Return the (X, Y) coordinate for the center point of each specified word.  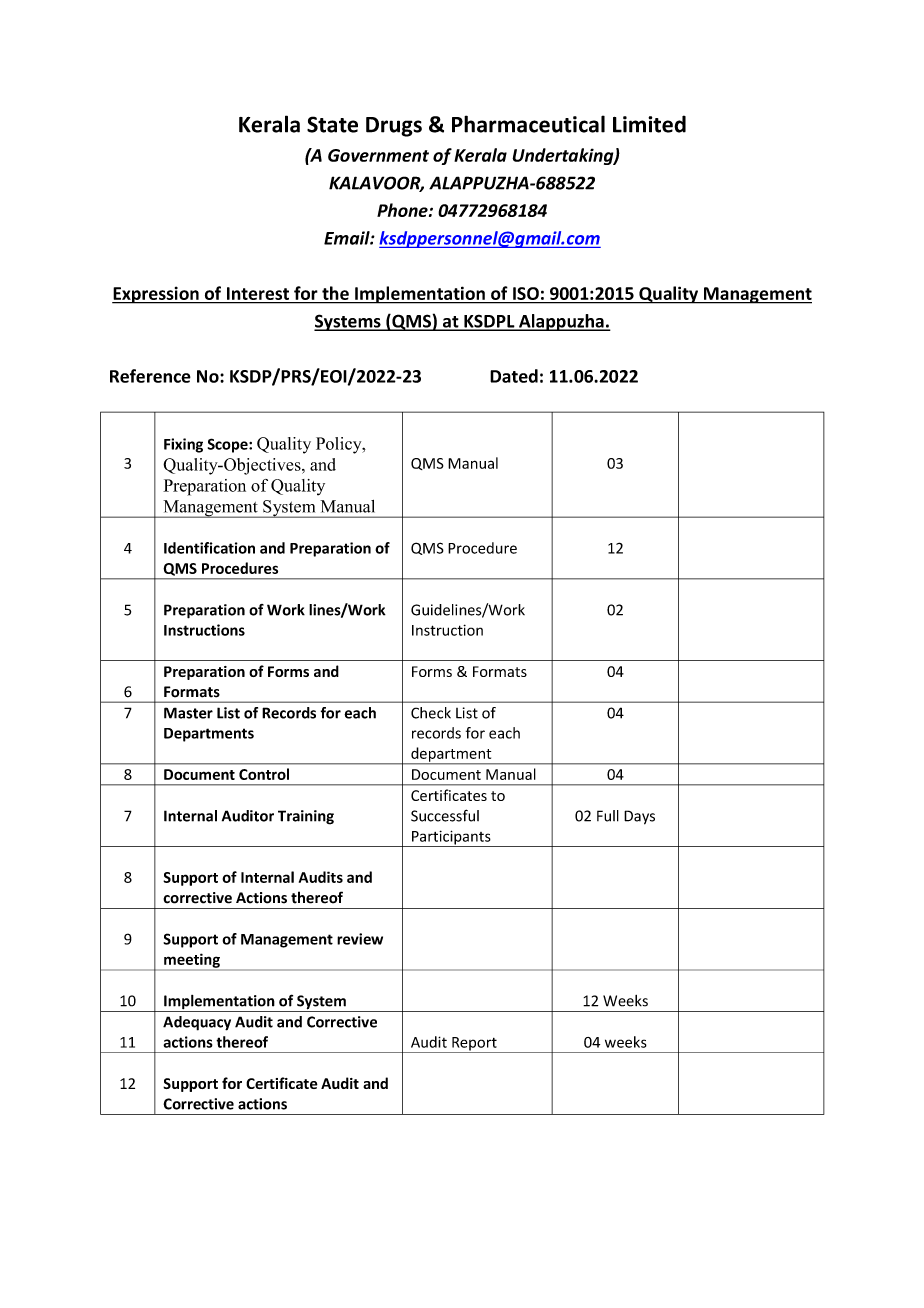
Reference (150, 376)
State (332, 124)
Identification (209, 548)
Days (639, 817)
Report (474, 1045)
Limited (649, 124)
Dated (514, 376)
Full (608, 816)
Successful (445, 815)
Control (264, 774)
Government (378, 155)
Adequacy (197, 1023)
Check (431, 713)
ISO (526, 293)
